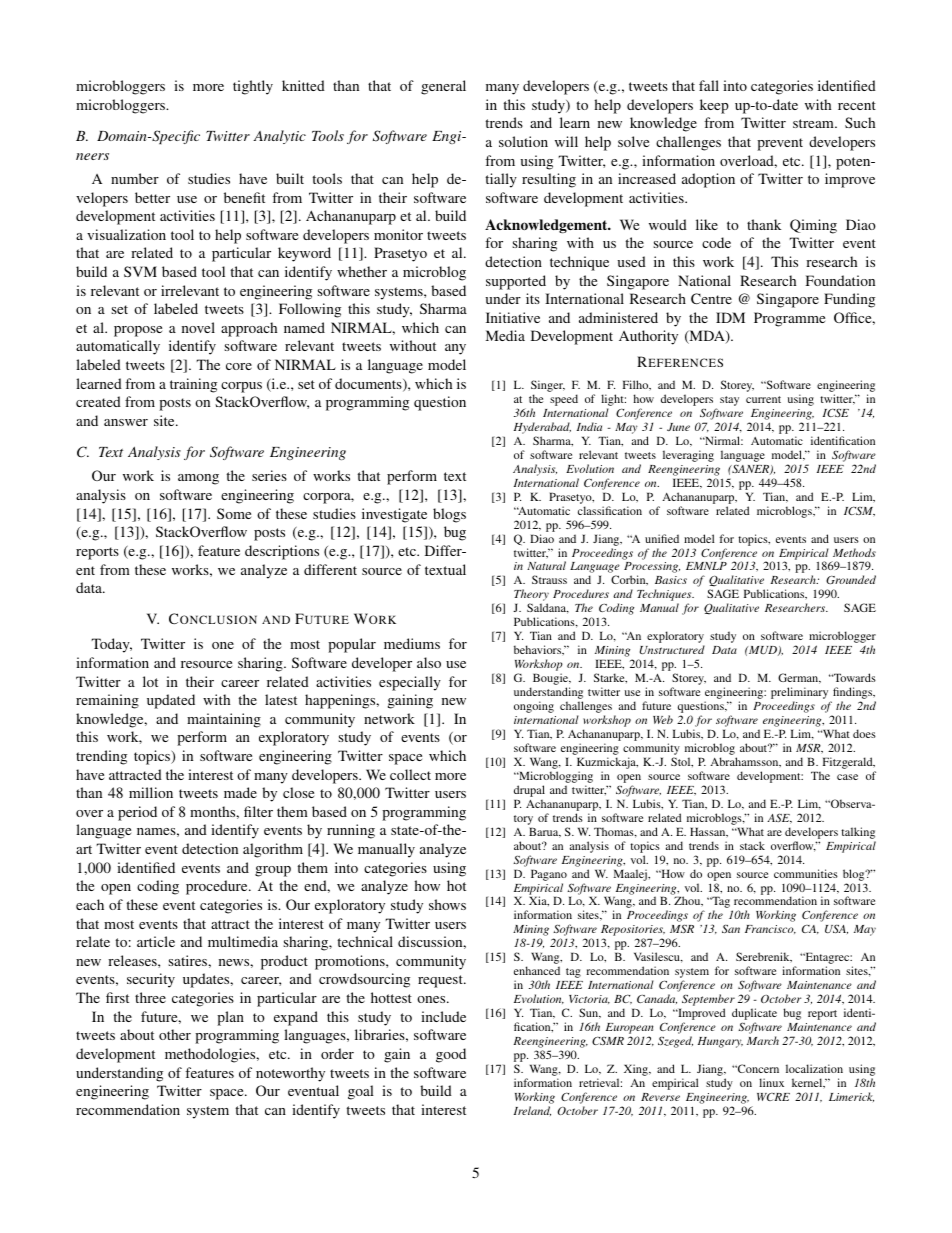  What do you see at coordinates (253, 87) in the screenshot?
I see `tightly` at bounding box center [253, 87].
